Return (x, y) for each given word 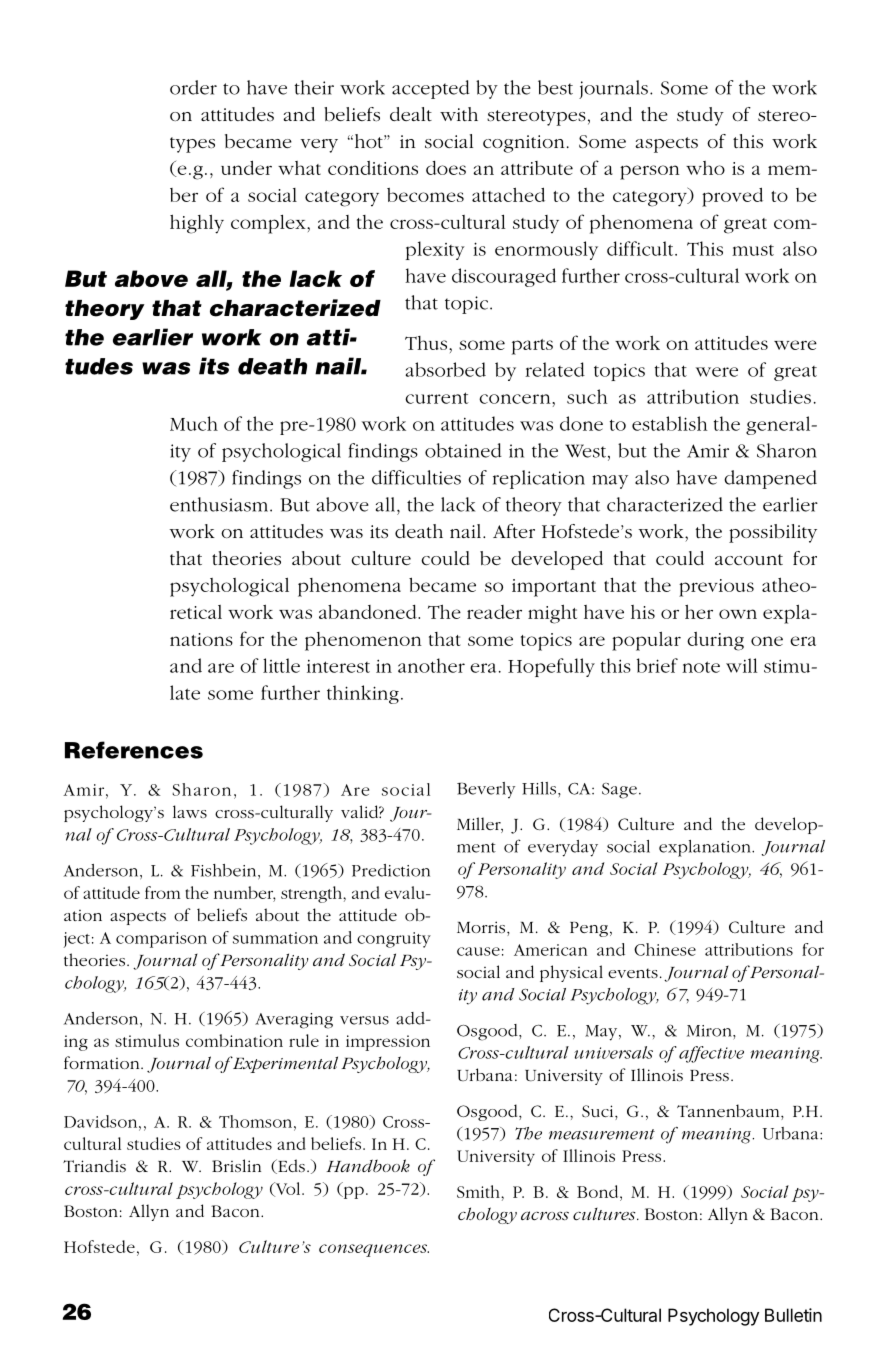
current (437, 398)
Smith (479, 1191)
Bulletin (793, 1315)
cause (478, 951)
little (281, 665)
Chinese (665, 949)
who (705, 168)
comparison (161, 940)
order (193, 87)
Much (194, 423)
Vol (288, 1189)
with (459, 114)
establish (669, 423)
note (701, 667)
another (431, 665)
